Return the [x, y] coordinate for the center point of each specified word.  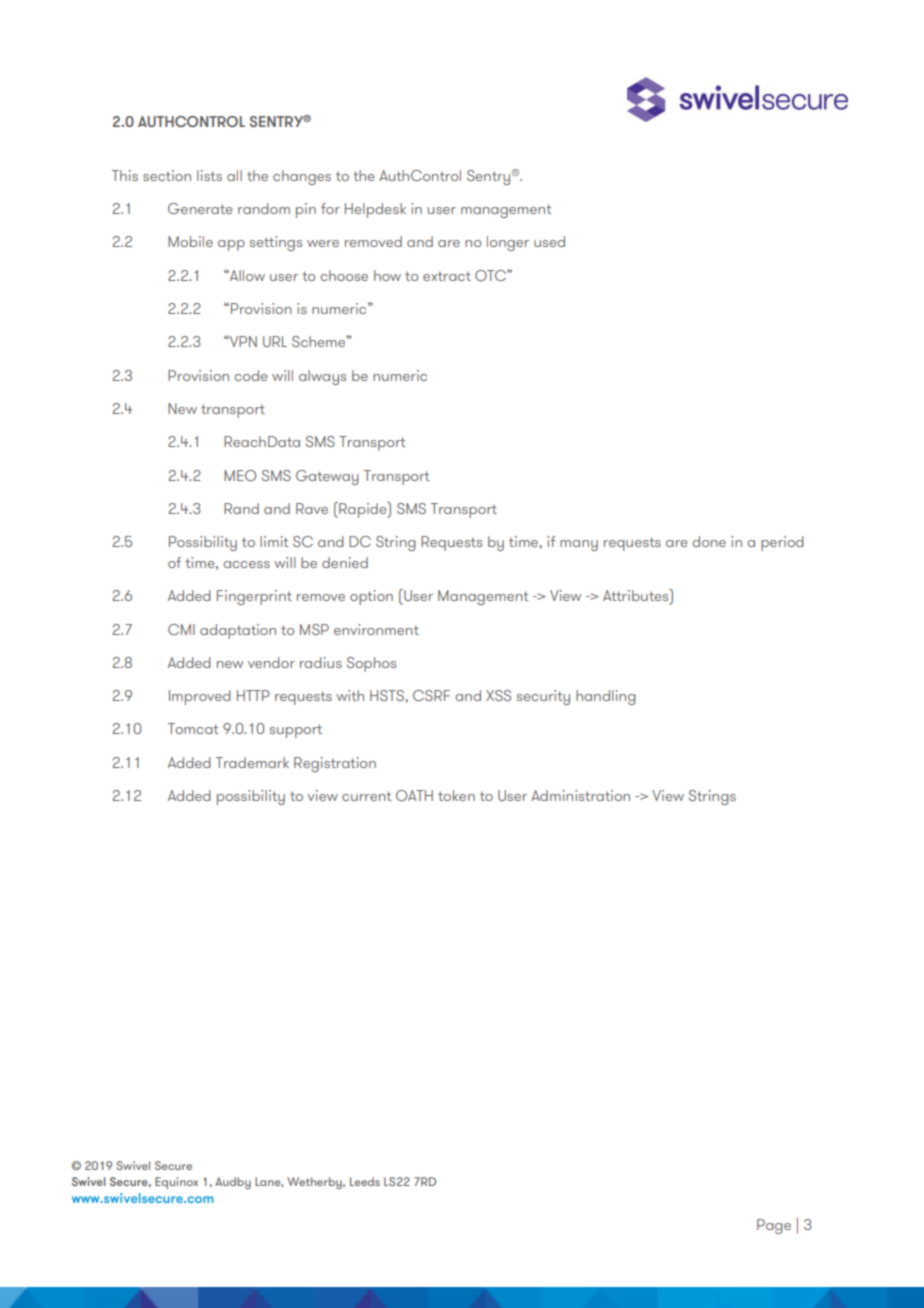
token [456, 795]
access [246, 564]
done [709, 541]
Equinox [176, 1183]
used [549, 241]
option [371, 597]
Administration [580, 795]
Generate [200, 208]
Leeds [365, 1181]
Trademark [252, 762]
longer [508, 243]
